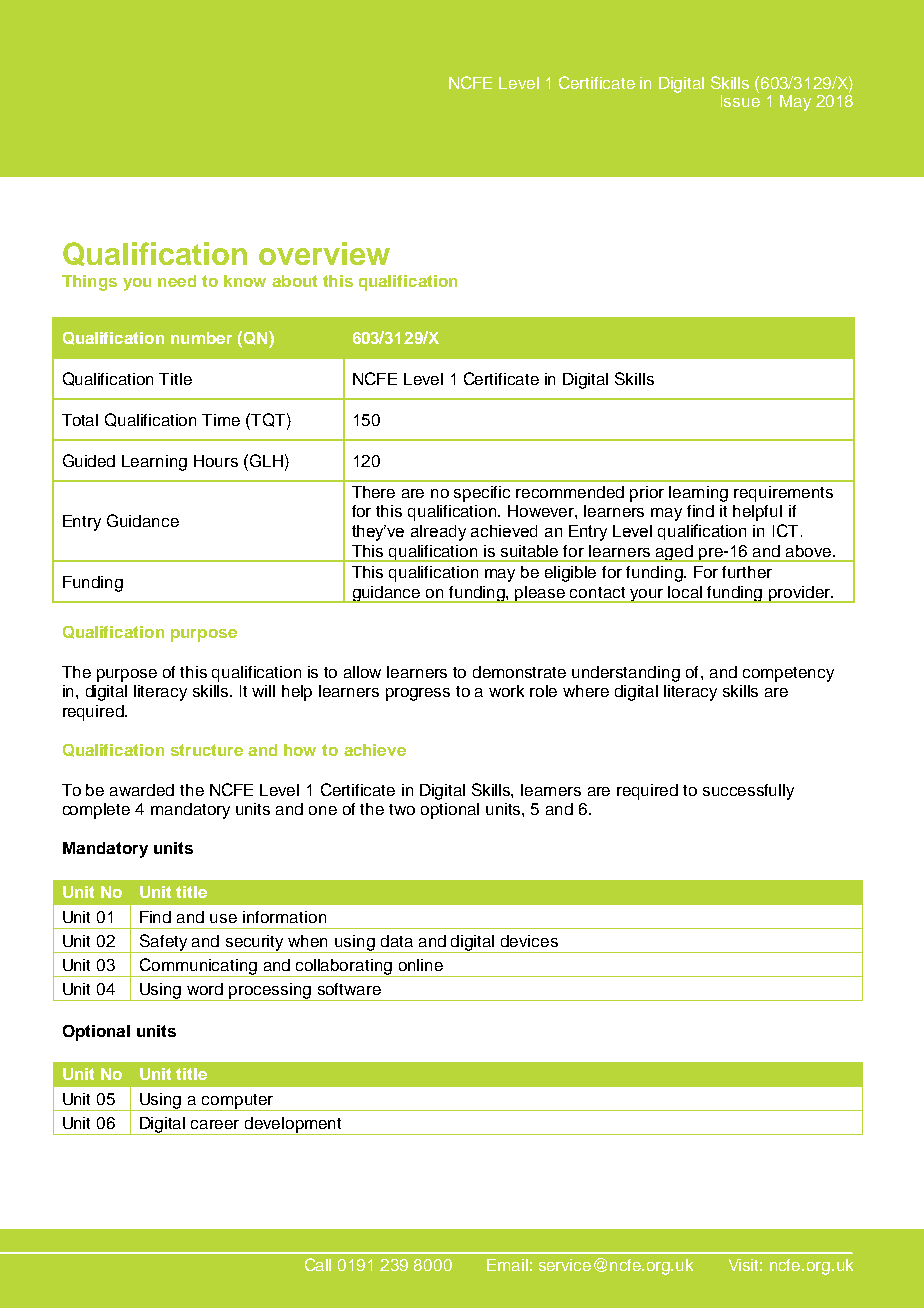  Describe the element at coordinates (740, 99) in the screenshot. I see `Issue` at that location.
